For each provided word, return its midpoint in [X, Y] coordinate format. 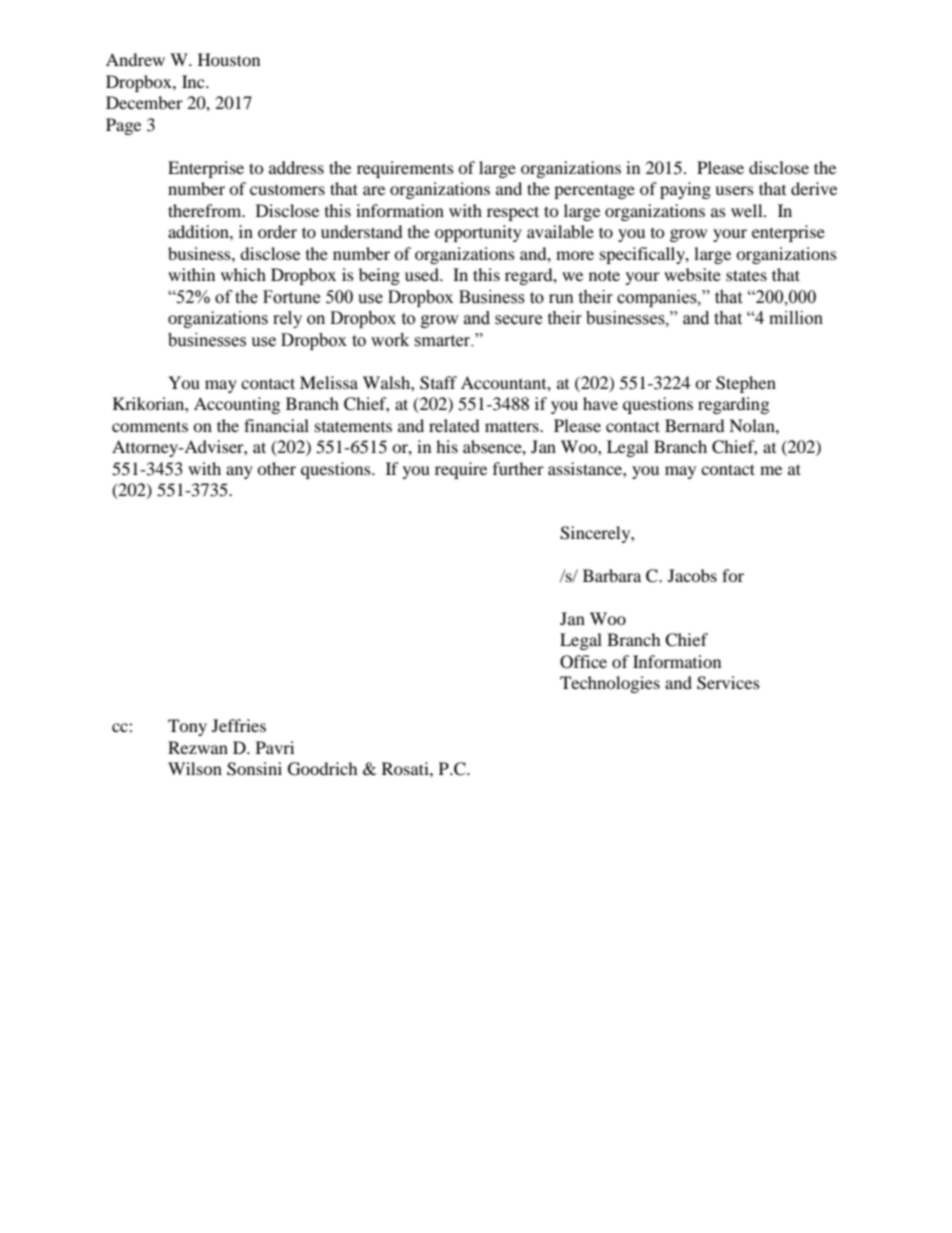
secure [518, 320]
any [239, 472]
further [518, 468]
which [243, 274]
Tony [187, 727]
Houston [229, 59]
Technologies [610, 684]
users [734, 190]
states [746, 275]
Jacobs [692, 575]
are [374, 190]
